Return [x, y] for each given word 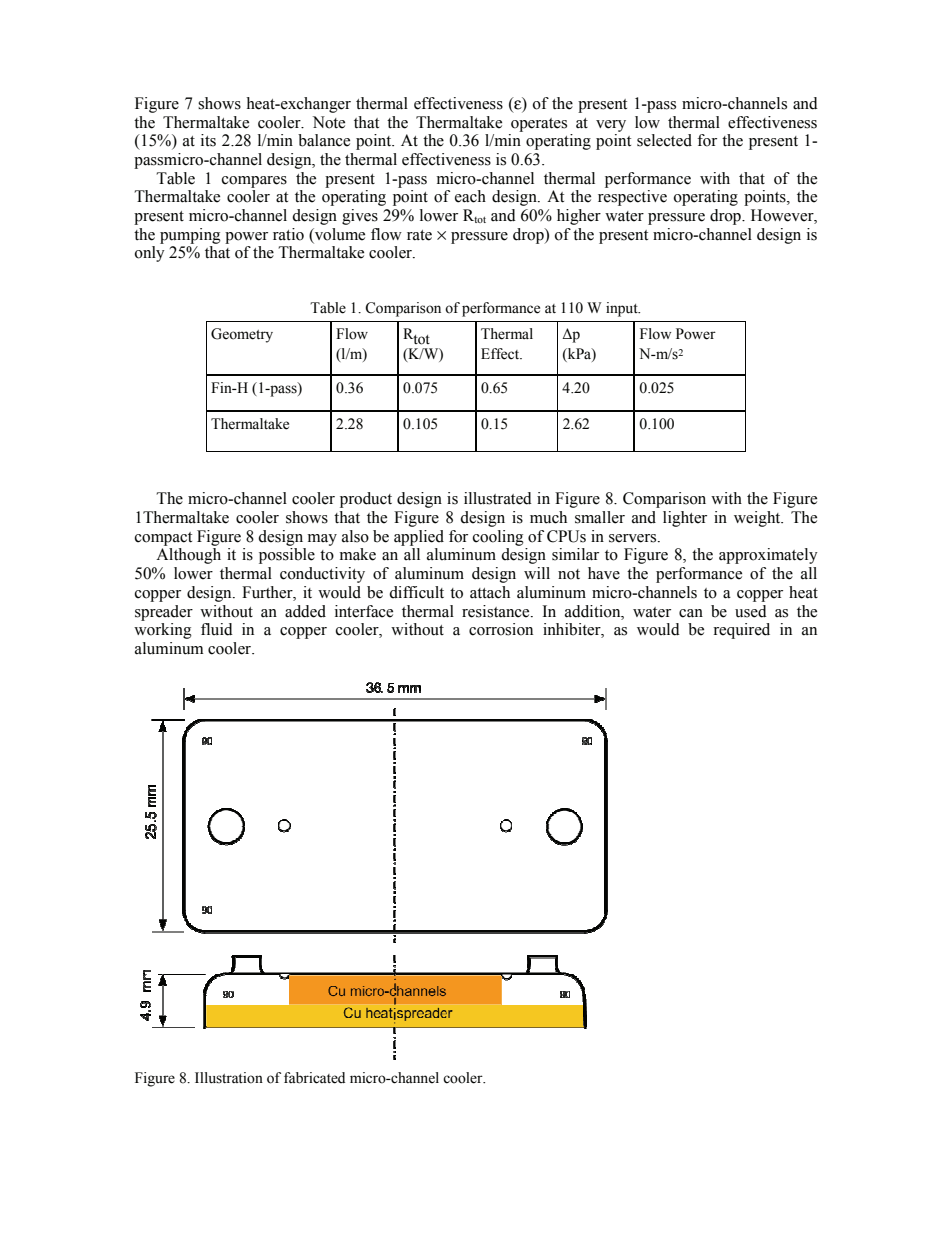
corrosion [501, 629]
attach [490, 592]
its [208, 140]
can [691, 613]
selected [664, 140]
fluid [217, 629]
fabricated [314, 1078]
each [470, 196]
